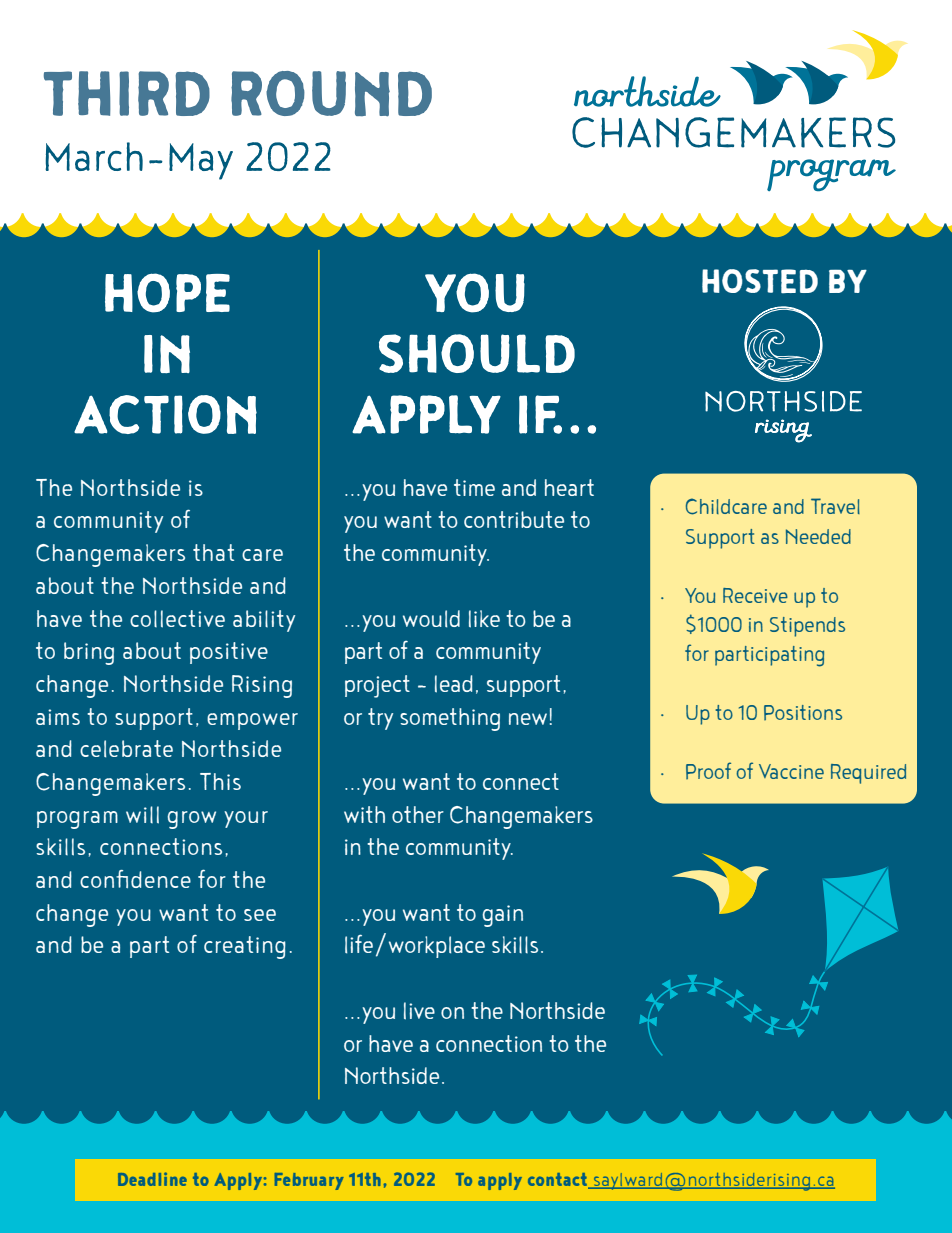  Describe the element at coordinates (331, 94) in the document. I see `ROUND` at that location.
